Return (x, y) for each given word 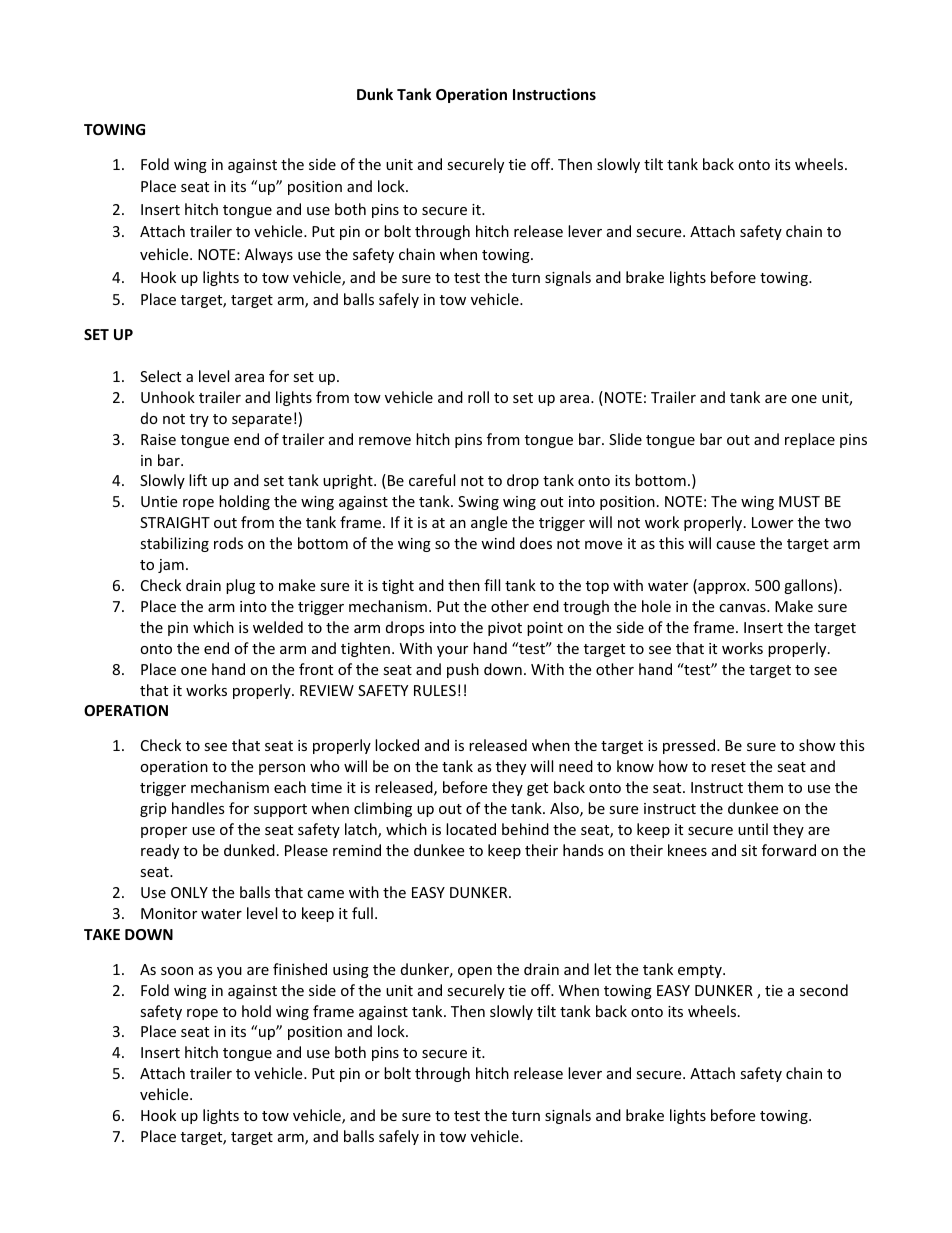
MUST (799, 501)
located (471, 829)
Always (269, 255)
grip (153, 810)
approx (722, 588)
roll (478, 397)
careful (432, 480)
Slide (625, 439)
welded (278, 627)
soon (177, 971)
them (765, 787)
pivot (505, 629)
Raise (158, 439)
